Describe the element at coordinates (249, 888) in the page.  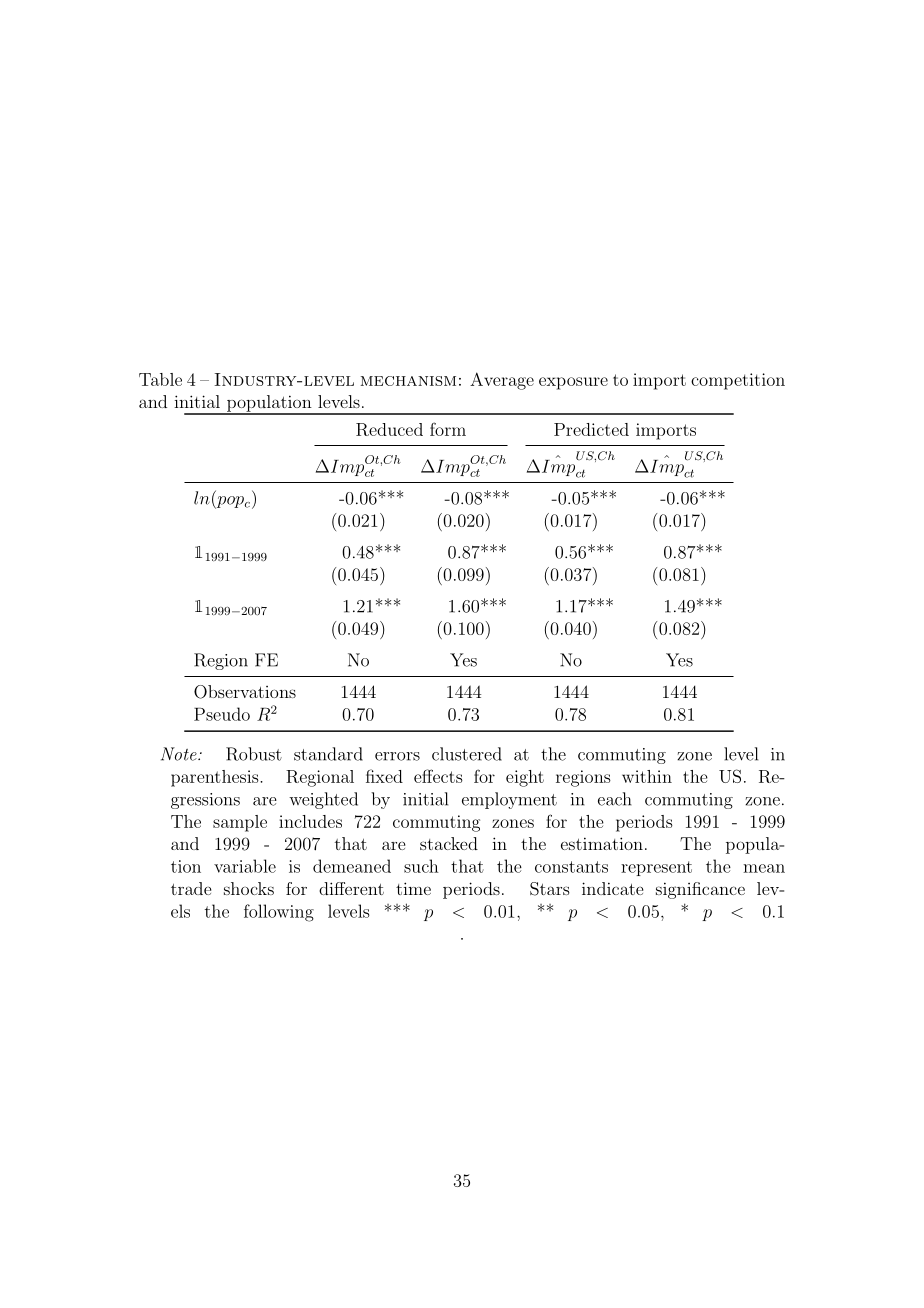
I see `shocks` at that location.
